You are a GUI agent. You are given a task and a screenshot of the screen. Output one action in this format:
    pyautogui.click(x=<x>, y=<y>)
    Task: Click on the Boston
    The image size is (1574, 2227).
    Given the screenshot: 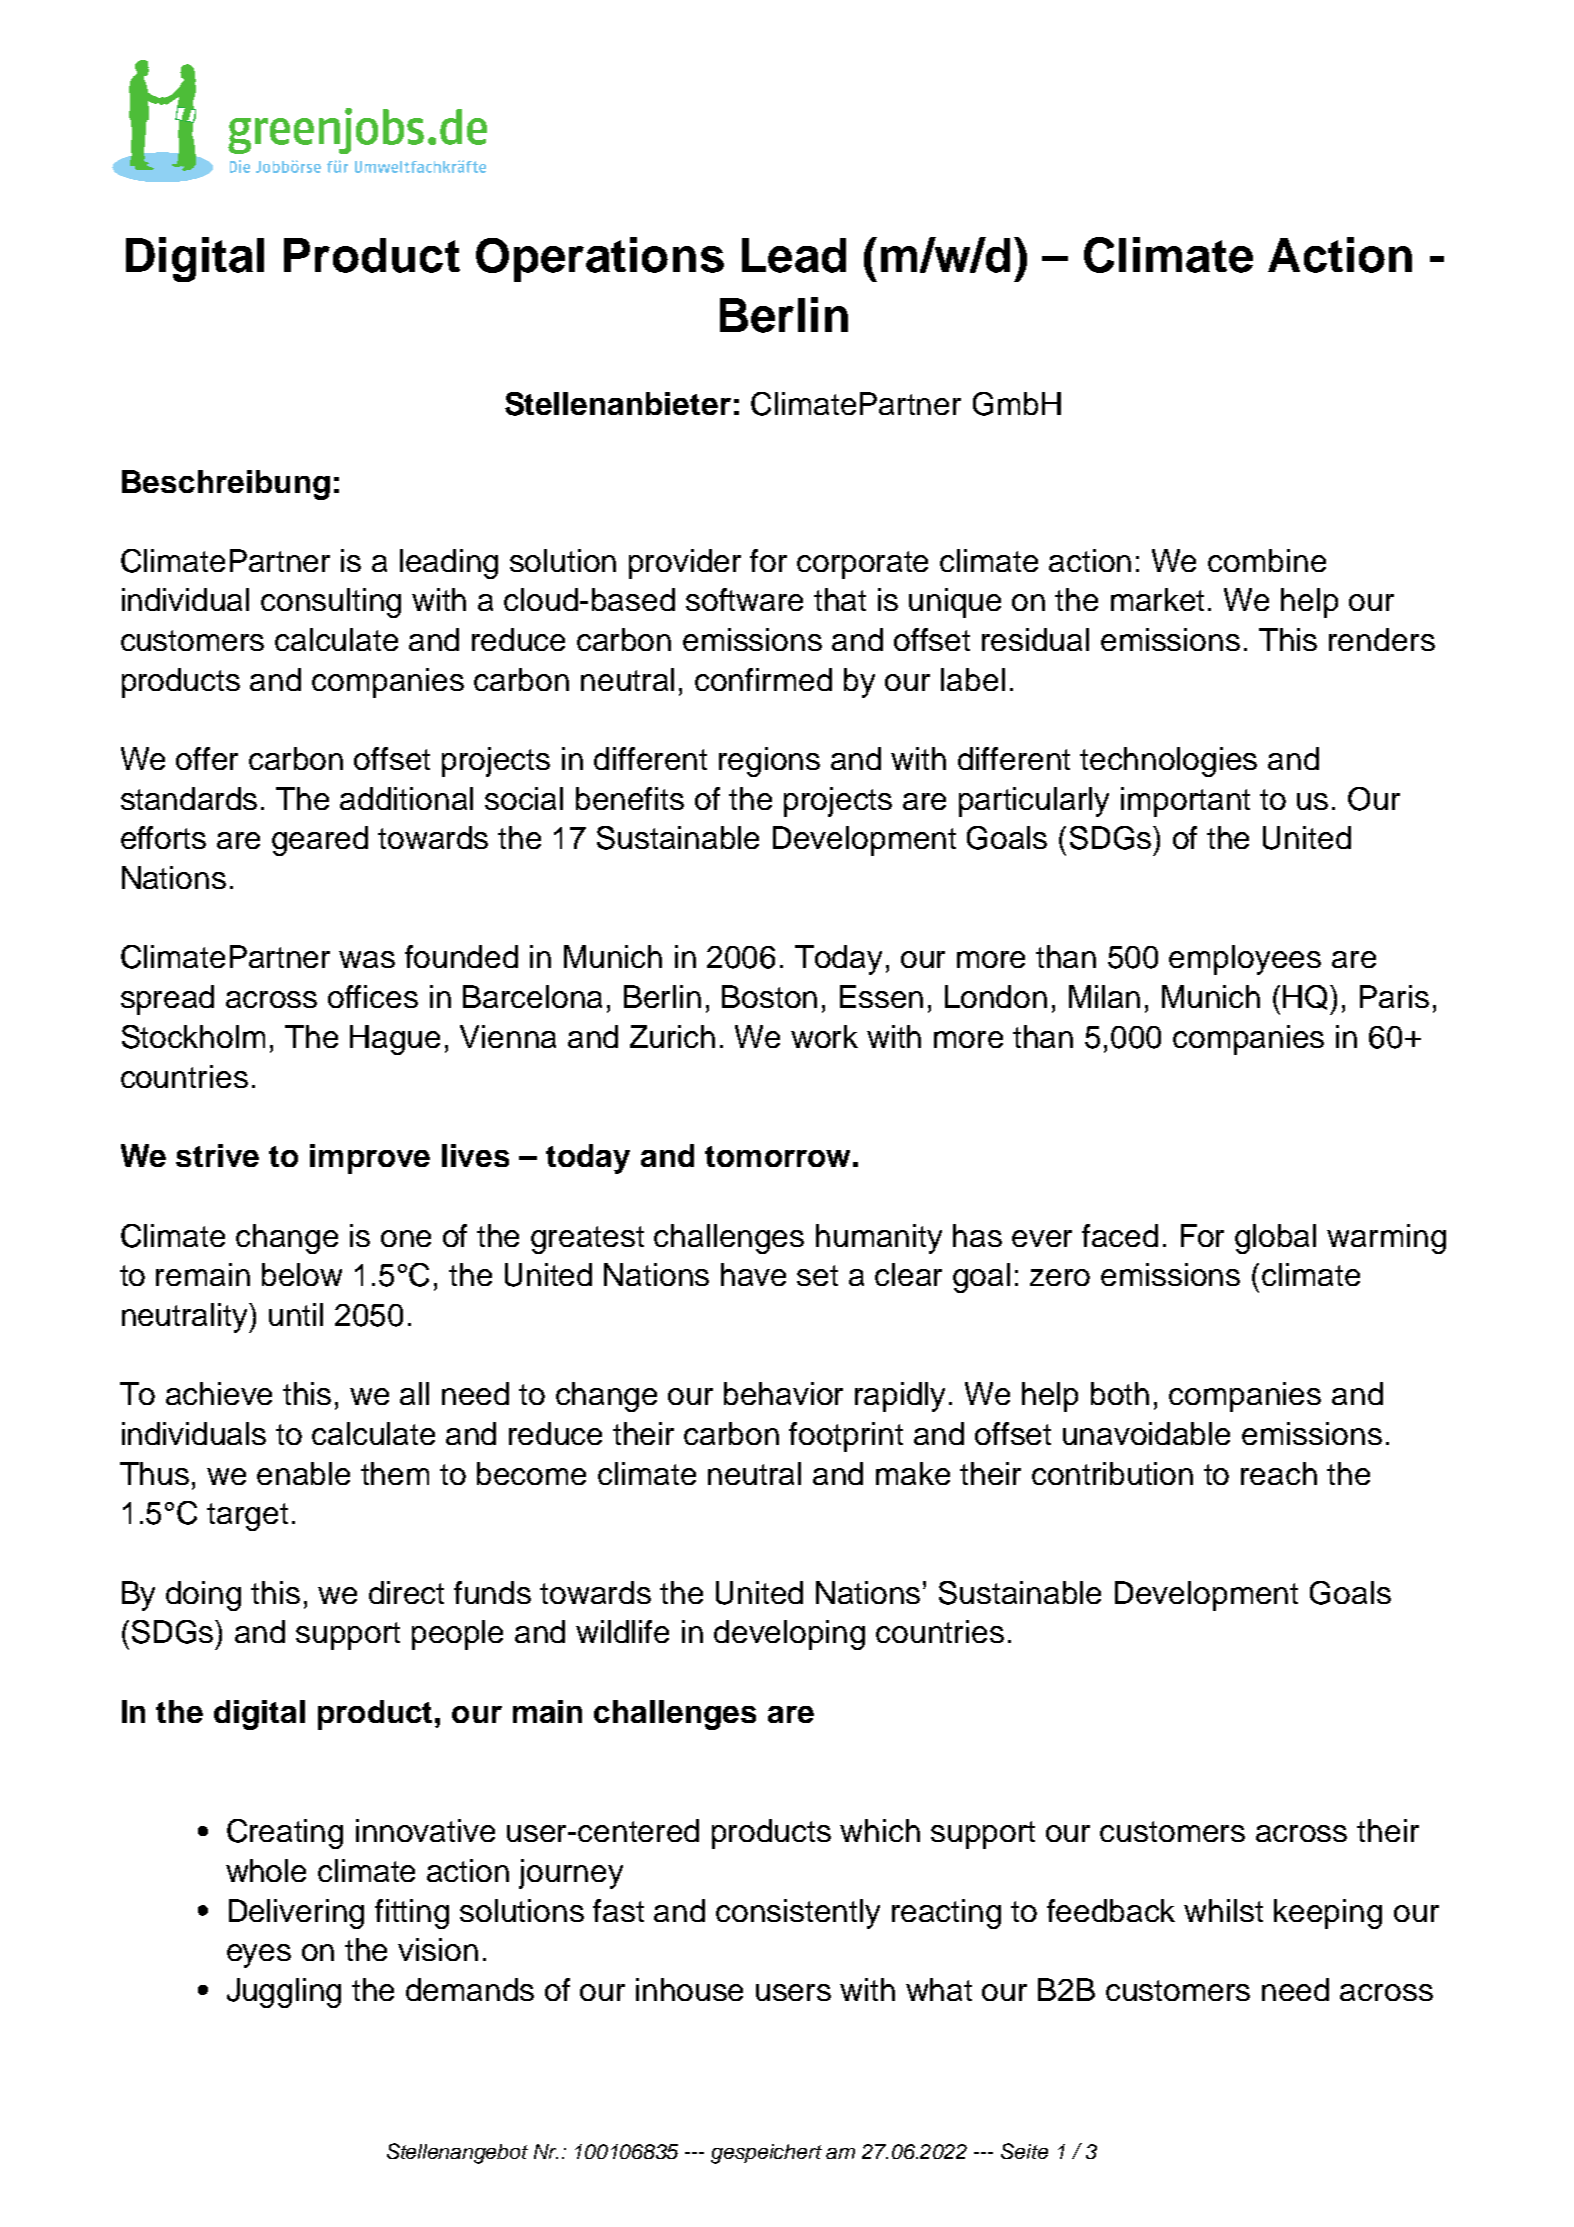 What is the action you would take?
    pyautogui.click(x=769, y=996)
